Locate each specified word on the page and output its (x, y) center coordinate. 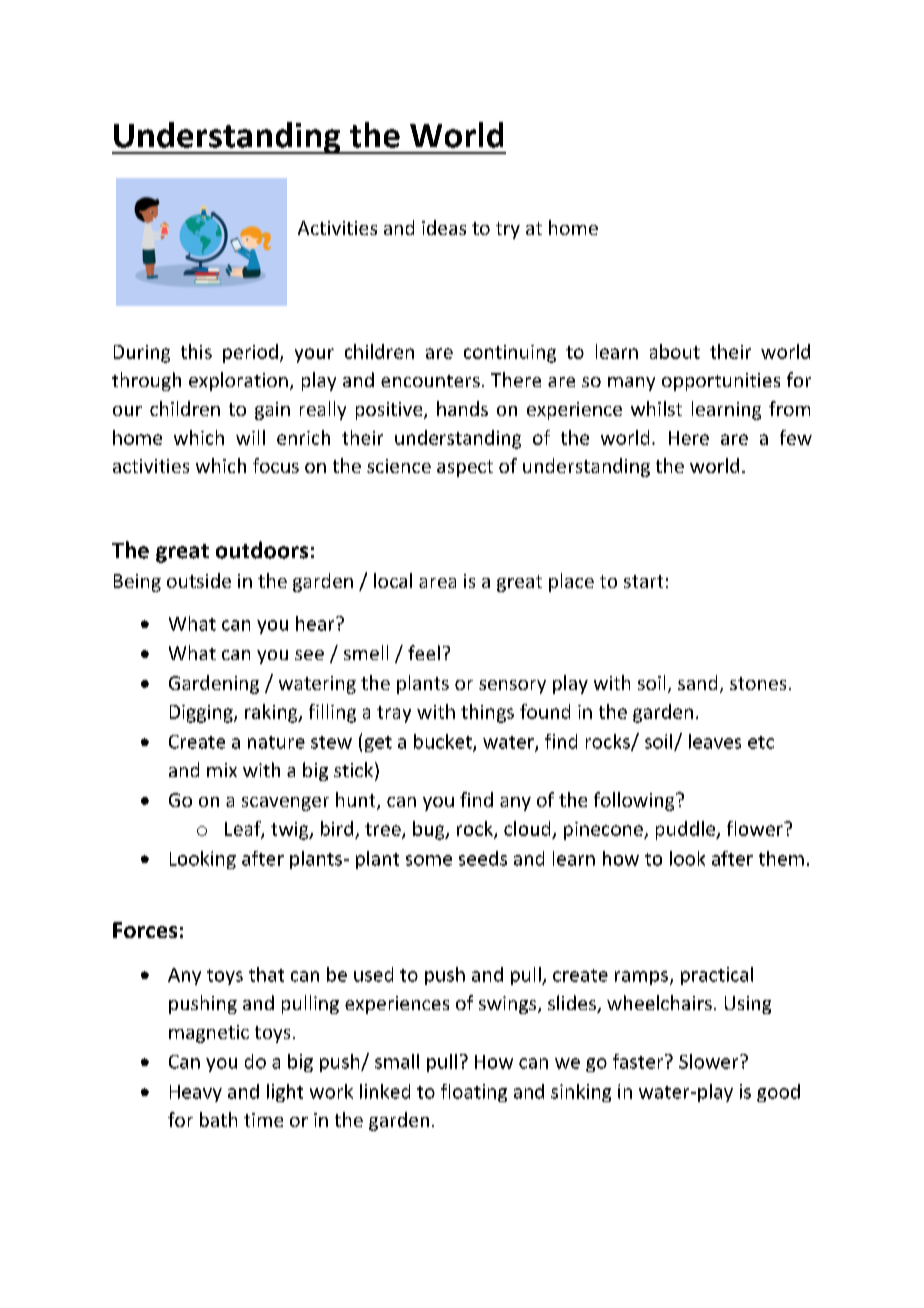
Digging (202, 714)
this (196, 351)
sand (697, 682)
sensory (512, 687)
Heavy (196, 1093)
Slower (710, 1061)
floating (474, 1093)
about (675, 351)
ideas (444, 227)
